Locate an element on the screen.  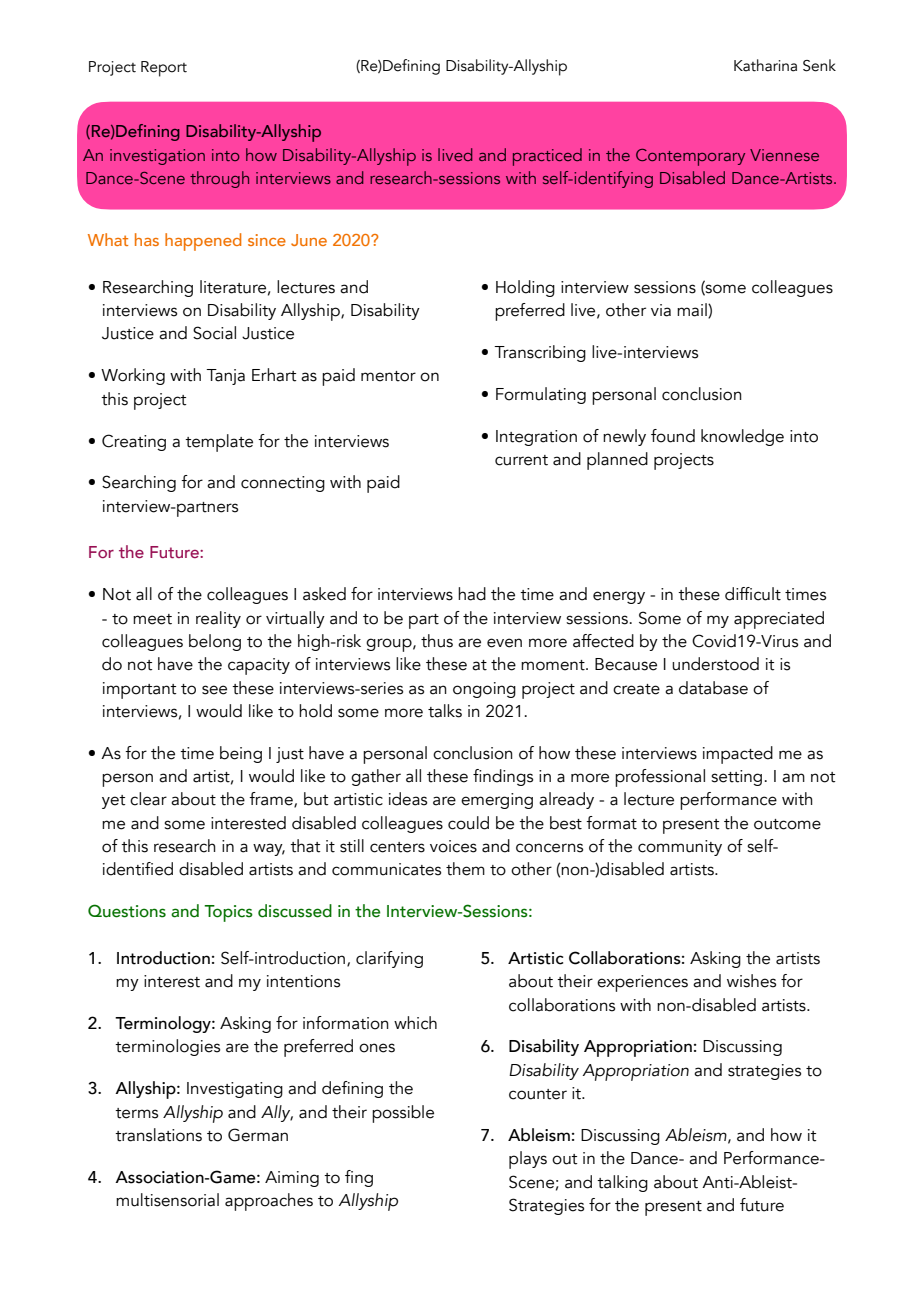
belong is located at coordinates (215, 642).
